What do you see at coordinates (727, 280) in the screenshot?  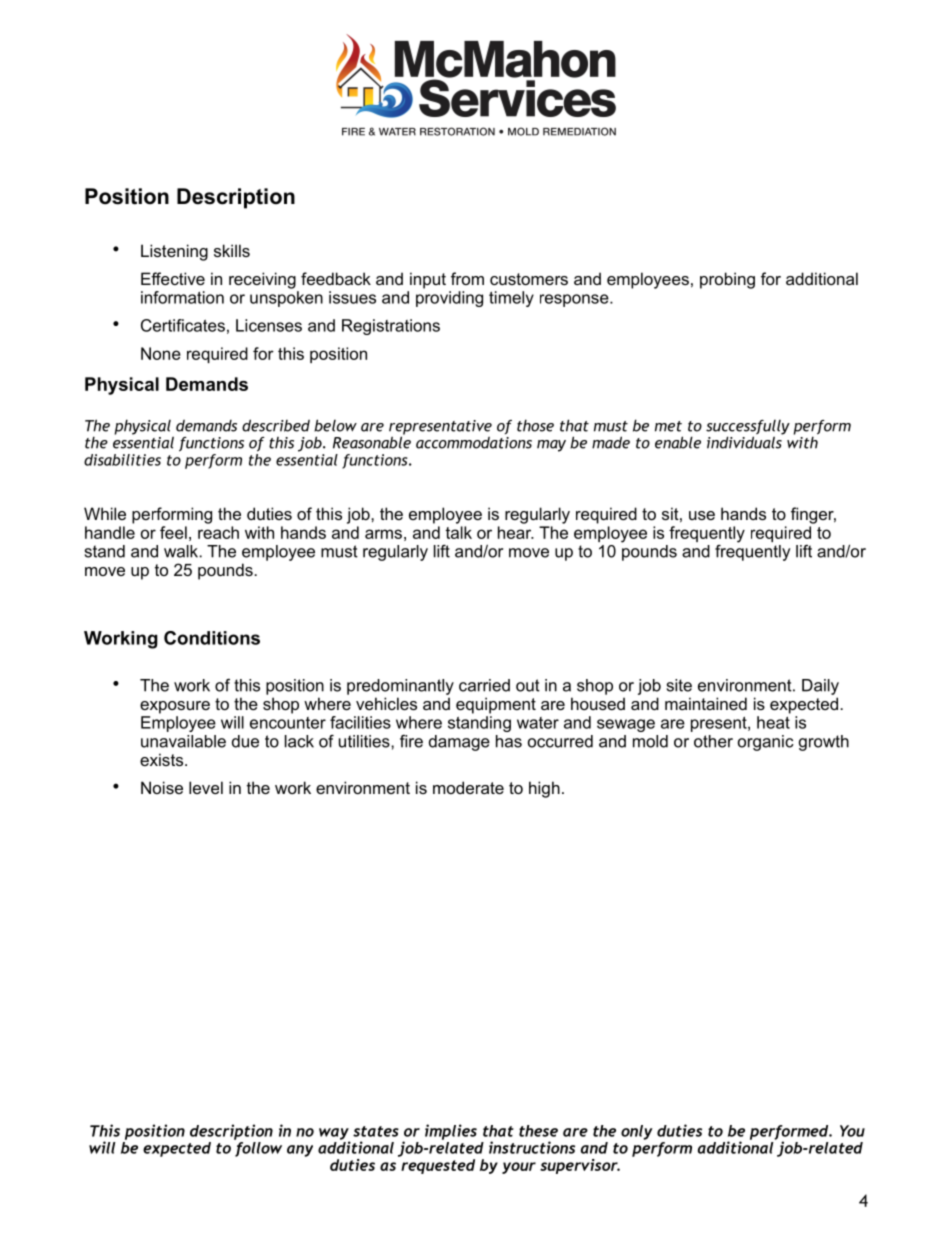 I see `probing` at bounding box center [727, 280].
